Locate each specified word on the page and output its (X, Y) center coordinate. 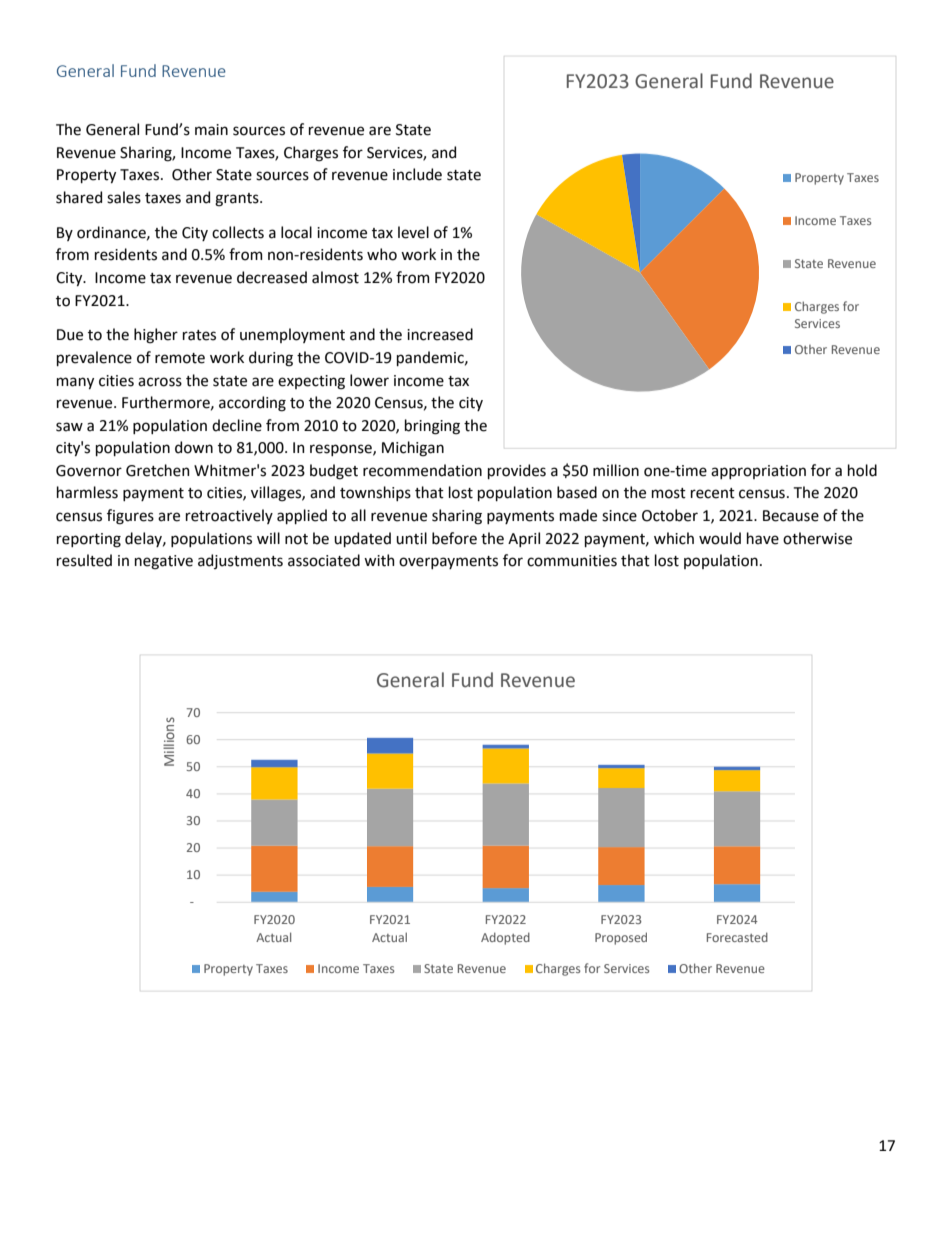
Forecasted (737, 937)
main (211, 130)
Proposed (621, 938)
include (417, 174)
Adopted (505, 938)
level (413, 232)
